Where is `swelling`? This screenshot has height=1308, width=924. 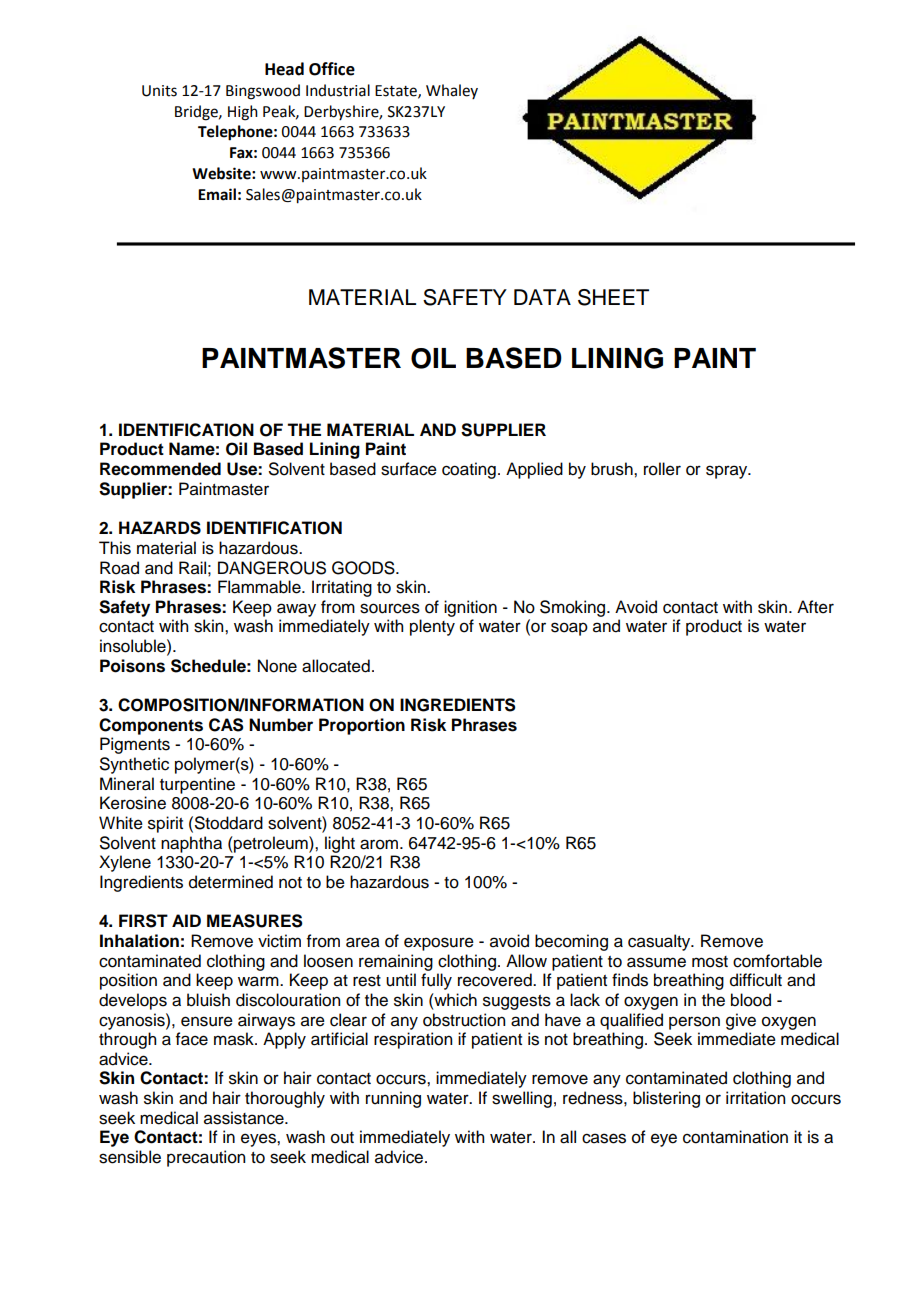 swelling is located at coordinates (522, 1099).
